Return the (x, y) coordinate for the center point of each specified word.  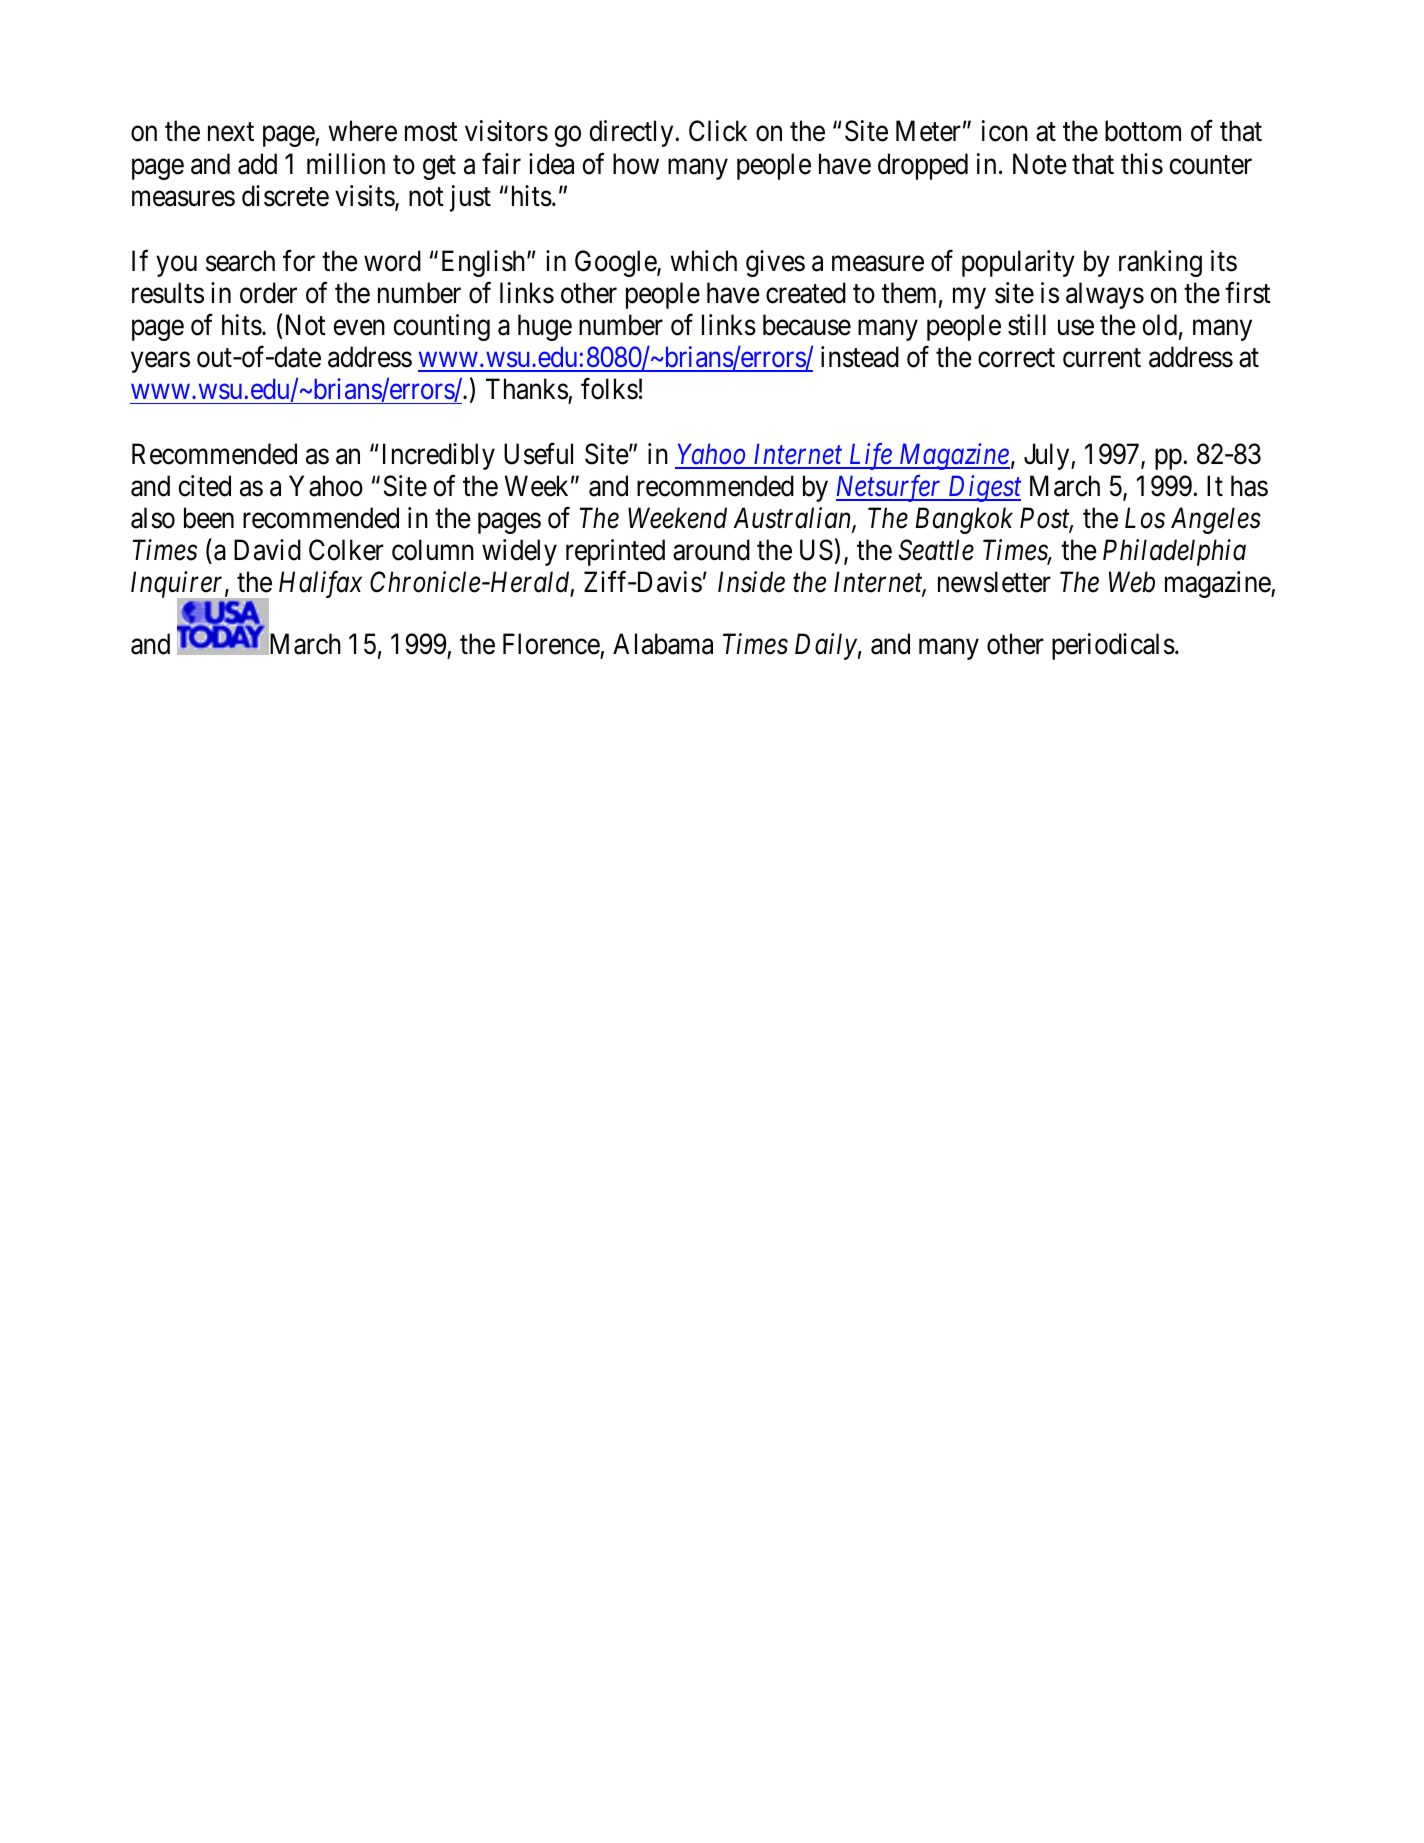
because (807, 325)
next (231, 132)
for (299, 260)
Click (718, 131)
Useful (538, 454)
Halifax (320, 584)
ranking (1160, 263)
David (267, 550)
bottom (1143, 131)
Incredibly (439, 456)
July (1048, 456)
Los (1145, 518)
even (359, 328)
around (711, 550)
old (1159, 325)
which (703, 261)
